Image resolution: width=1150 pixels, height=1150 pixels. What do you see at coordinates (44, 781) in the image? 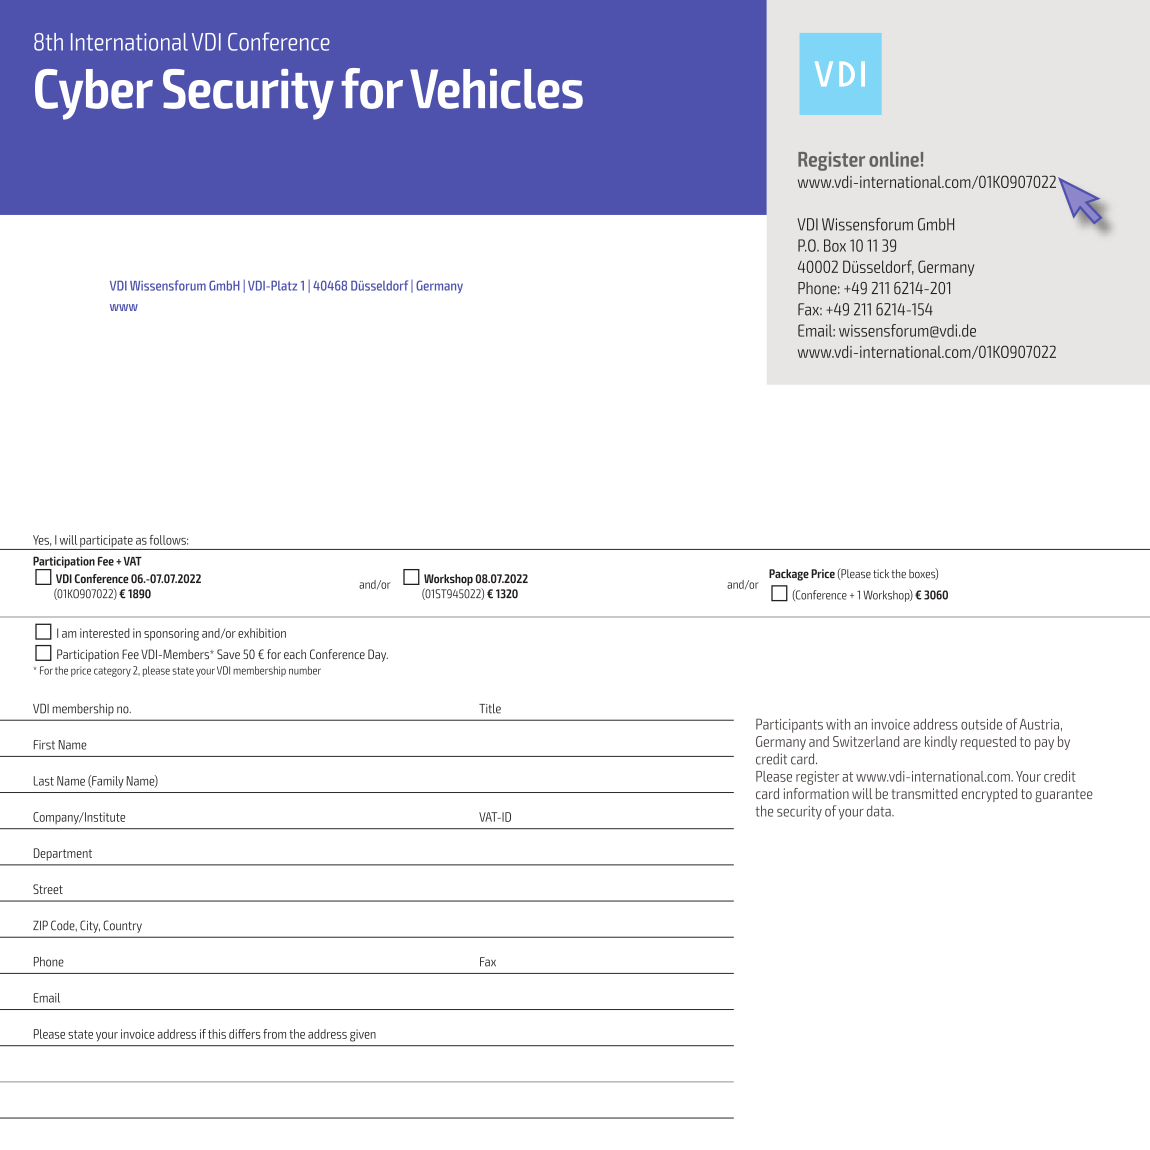
I see `Last` at bounding box center [44, 781].
